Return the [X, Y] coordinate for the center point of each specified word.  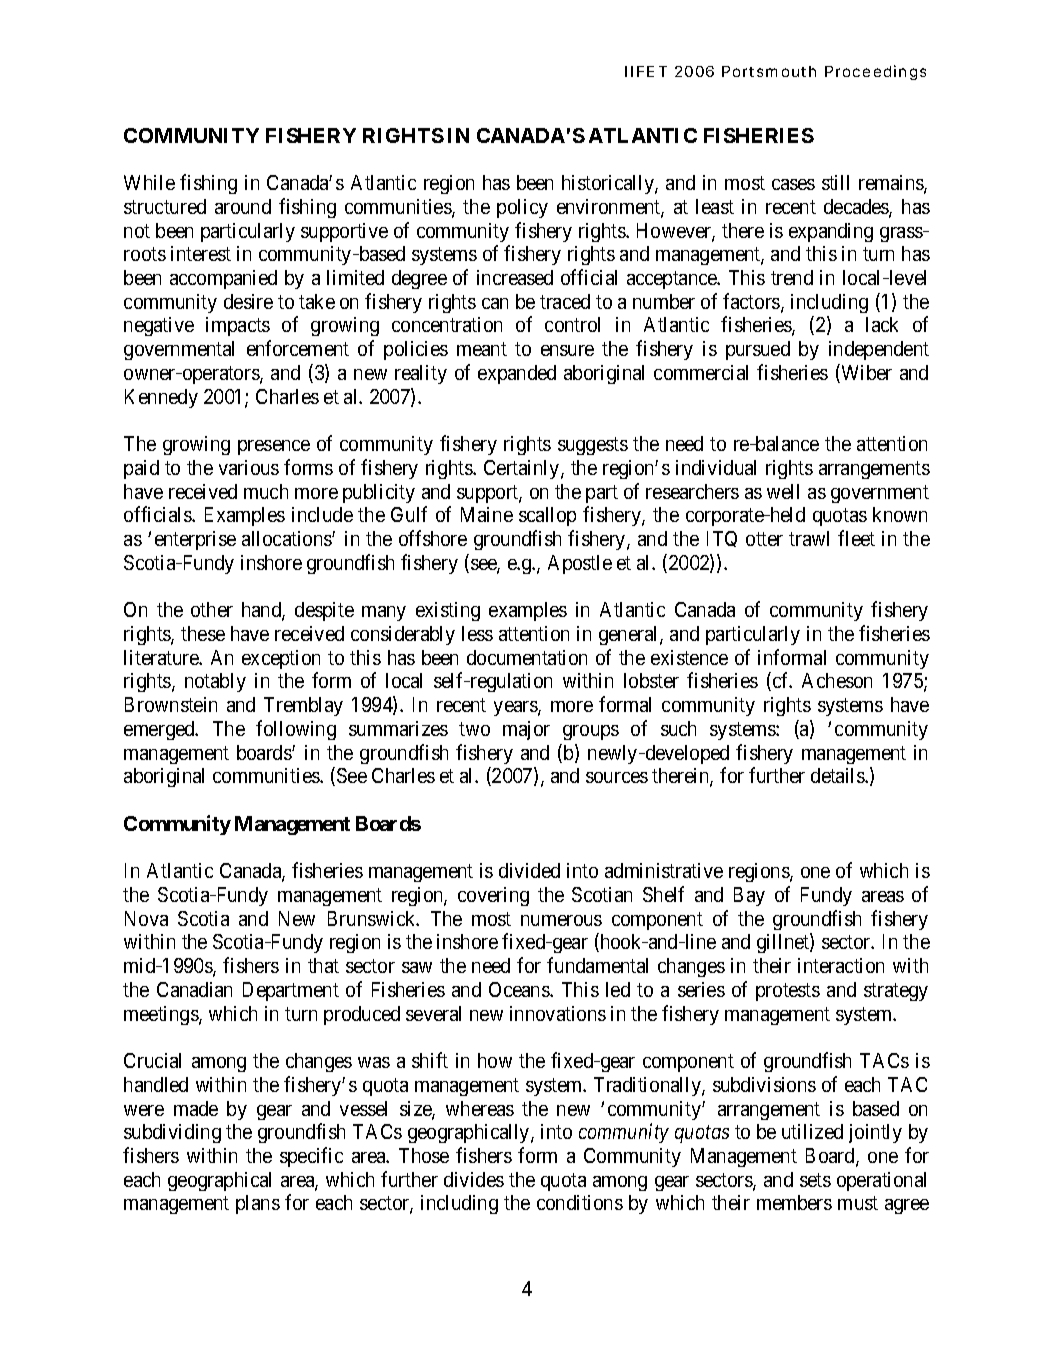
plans [258, 1204]
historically [609, 184]
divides [474, 1179]
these [203, 633]
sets [815, 1180]
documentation [527, 657]
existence [689, 657]
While [149, 182]
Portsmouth [769, 71]
